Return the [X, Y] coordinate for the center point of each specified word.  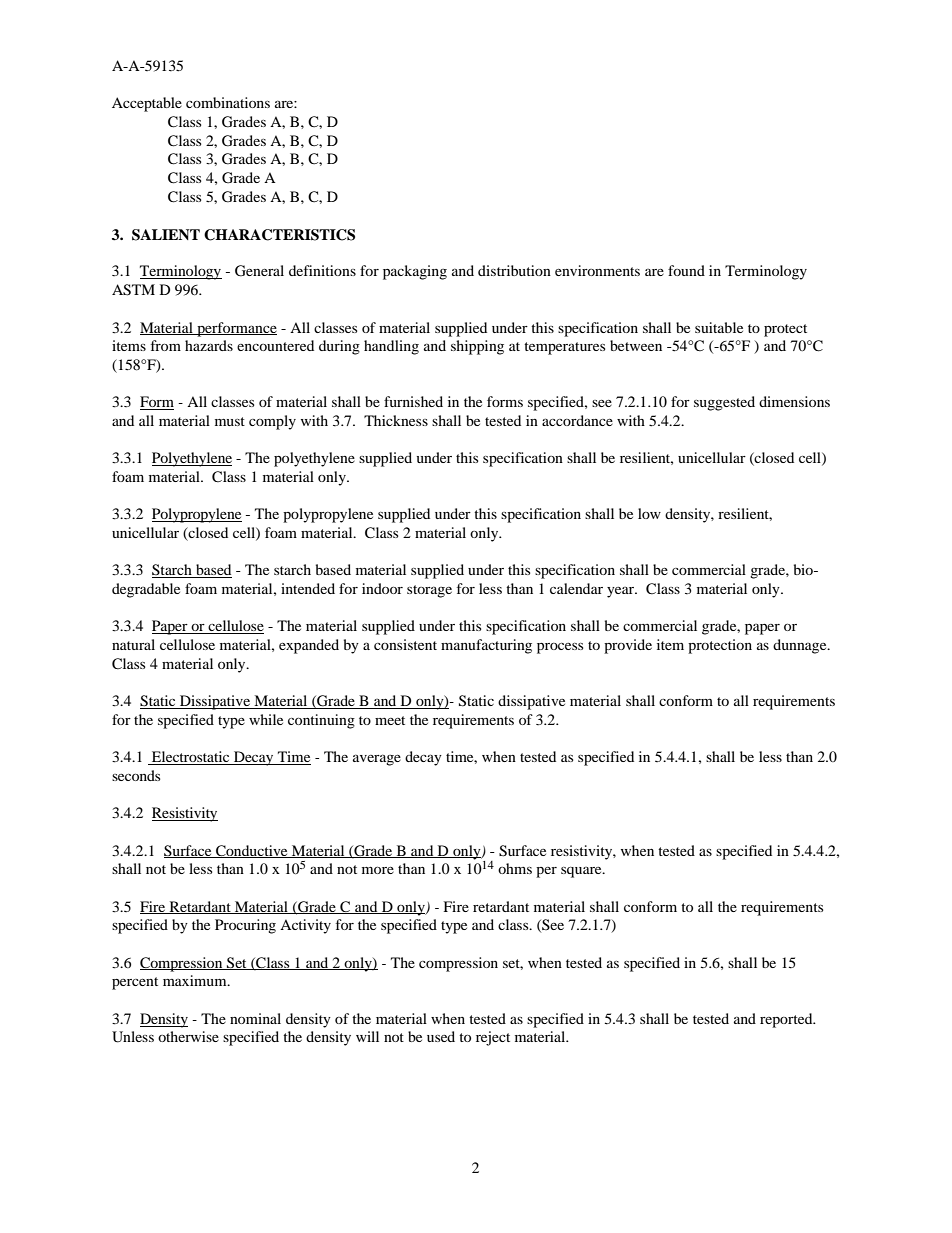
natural [133, 644]
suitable [719, 327]
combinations [228, 102]
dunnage [801, 646]
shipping [477, 347]
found [686, 270]
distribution [514, 270]
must [230, 421]
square [582, 872]
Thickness [396, 420]
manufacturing [486, 646]
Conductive [252, 851]
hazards [209, 345]
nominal [255, 1018]
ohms [515, 868]
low [649, 513]
